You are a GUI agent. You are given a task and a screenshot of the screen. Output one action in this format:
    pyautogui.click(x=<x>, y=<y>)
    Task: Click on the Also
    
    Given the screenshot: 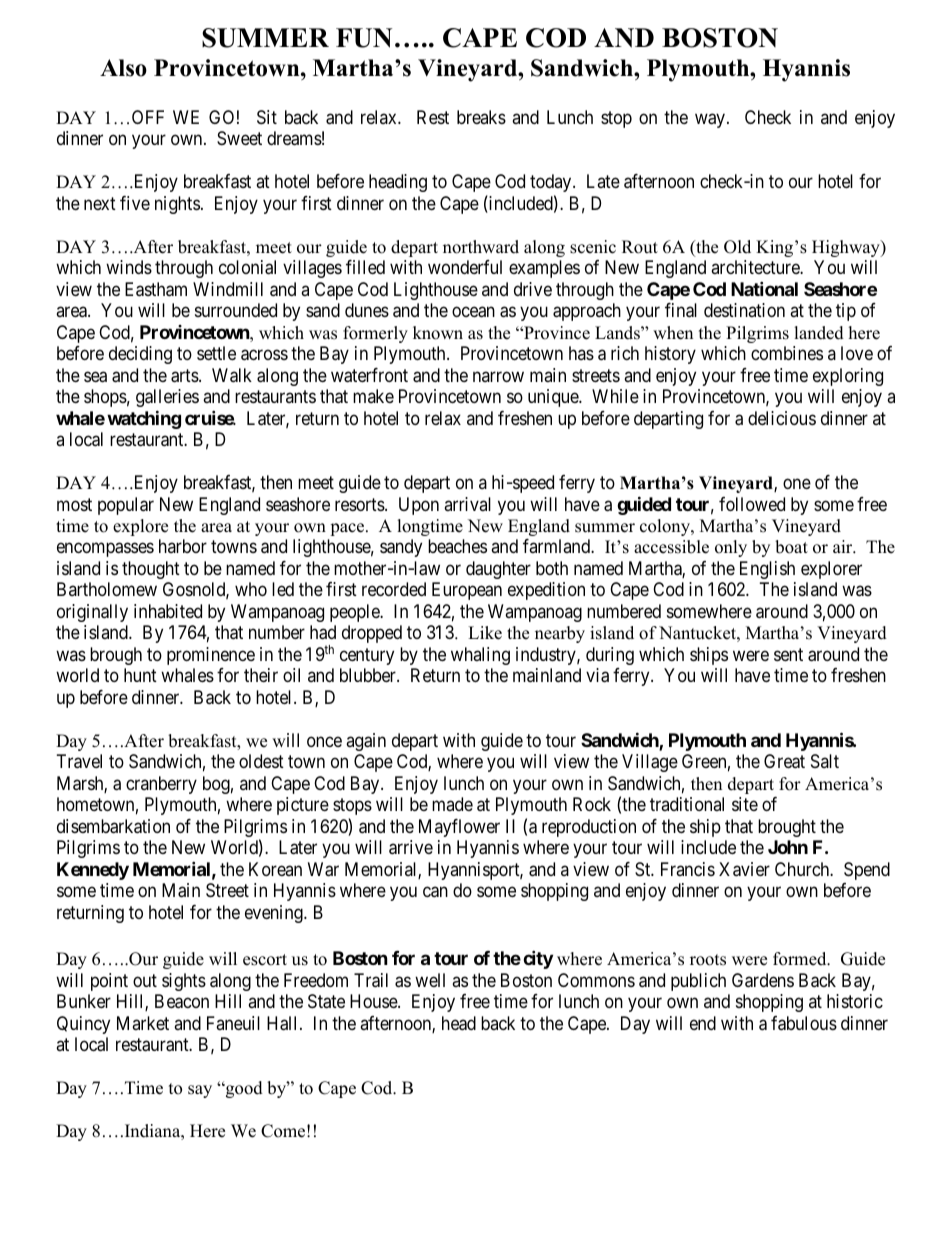 What is the action you would take?
    pyautogui.click(x=123, y=68)
